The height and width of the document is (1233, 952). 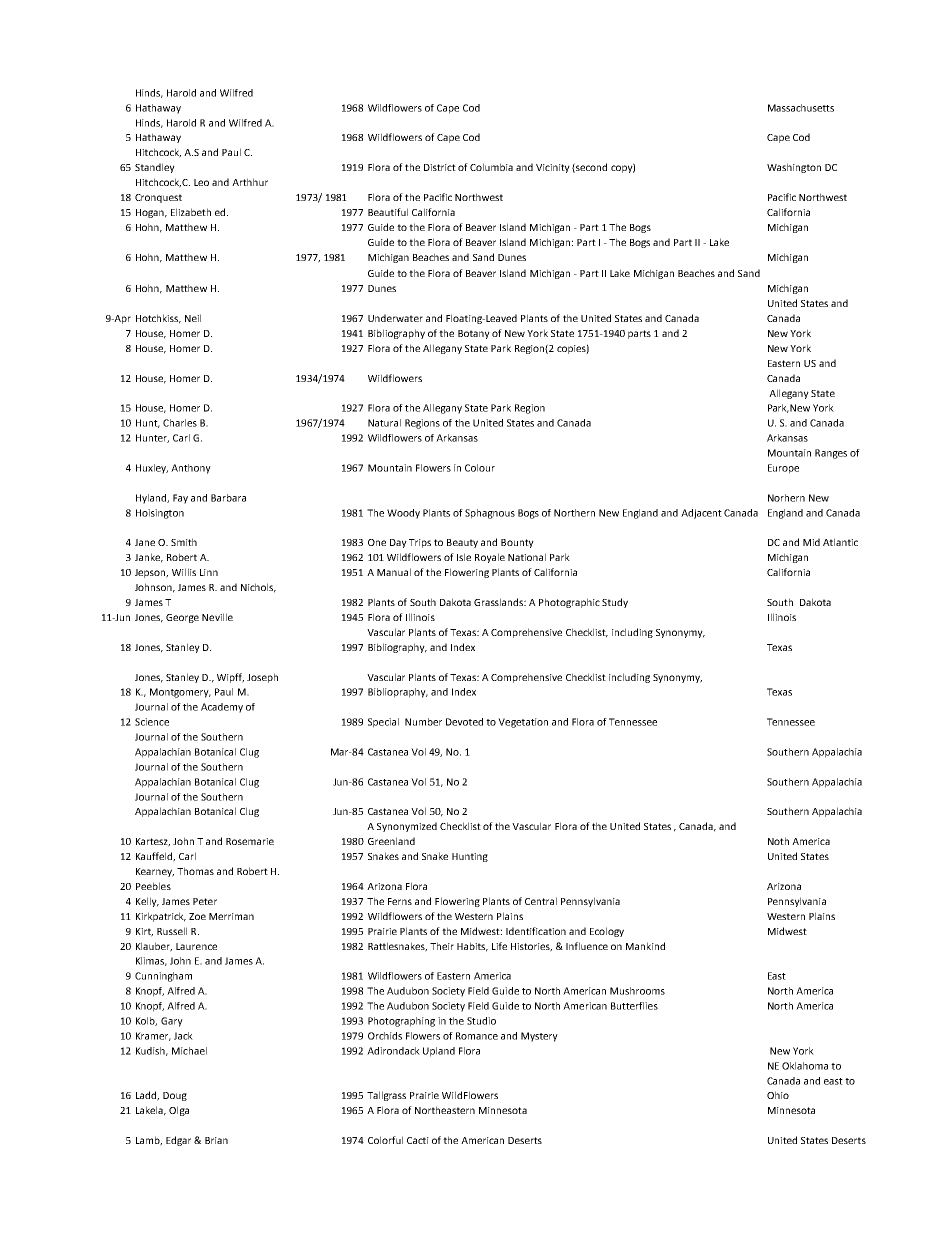 I want to click on Washington, so click(x=794, y=168).
